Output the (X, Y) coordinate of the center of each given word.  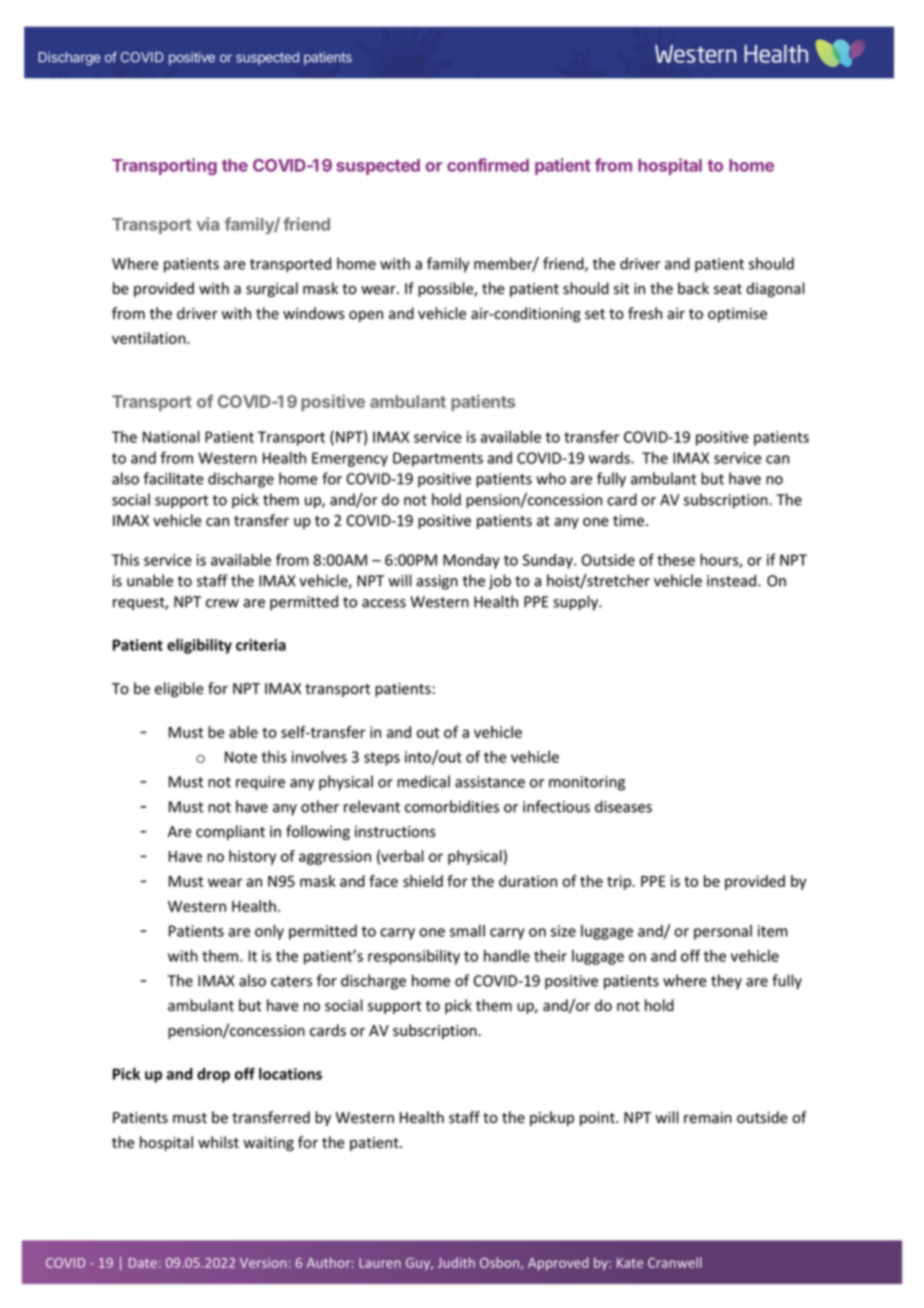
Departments (438, 459)
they (726, 982)
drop (213, 1075)
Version (263, 1263)
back (693, 288)
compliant (230, 832)
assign (437, 582)
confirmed (488, 165)
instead (733, 580)
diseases (623, 806)
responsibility (414, 957)
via (208, 224)
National (171, 437)
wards (610, 458)
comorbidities (452, 806)
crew (222, 603)
